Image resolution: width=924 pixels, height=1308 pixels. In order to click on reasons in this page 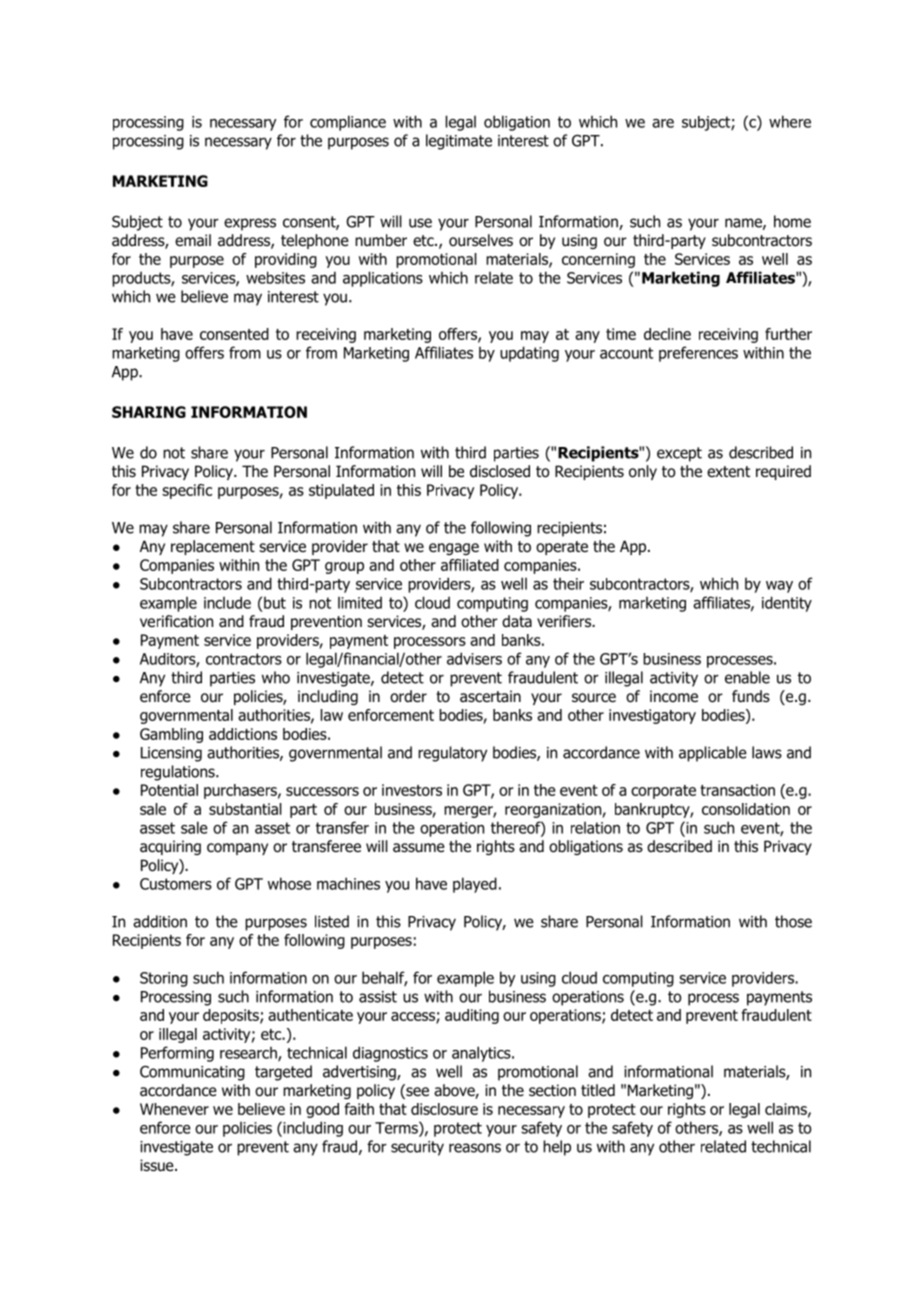, I will do `click(475, 1148)`.
